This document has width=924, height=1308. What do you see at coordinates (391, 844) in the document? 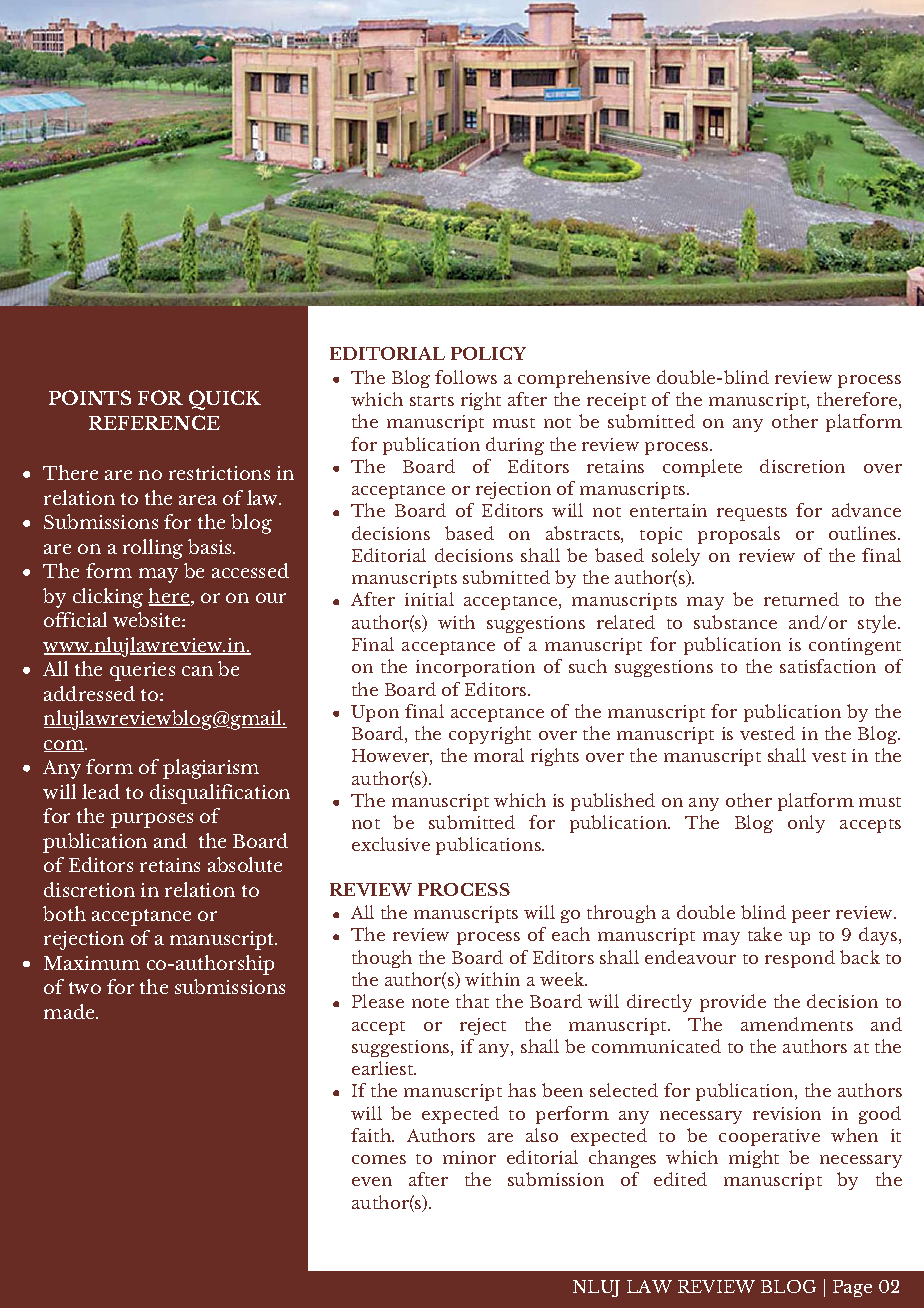
I see `exclusive` at bounding box center [391, 844].
